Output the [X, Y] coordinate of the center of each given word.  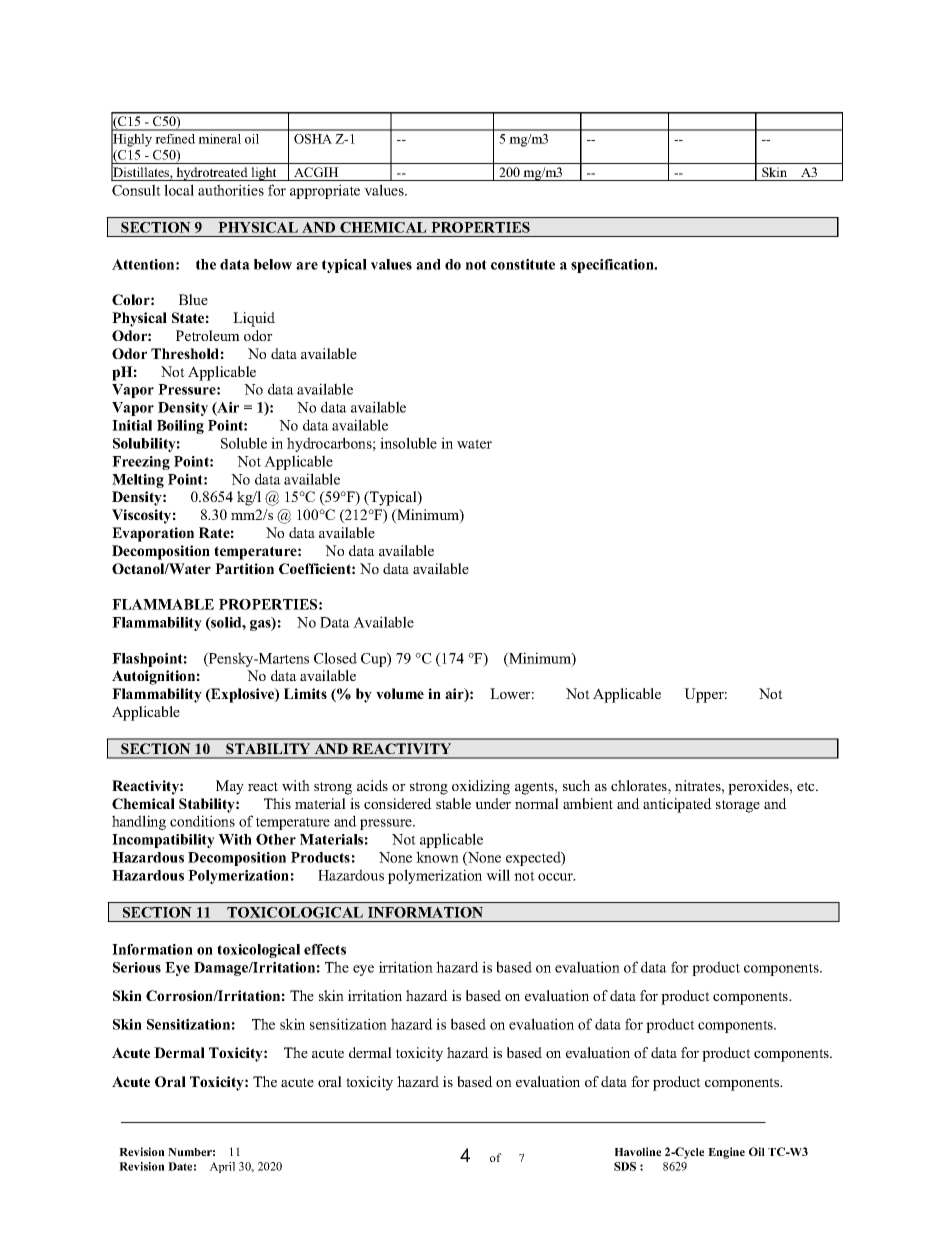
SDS [625, 1166]
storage [738, 806]
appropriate [325, 191]
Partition [244, 568]
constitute [523, 264]
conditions [202, 821]
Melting [138, 481]
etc [807, 786]
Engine [726, 1153]
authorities [231, 190]
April [222, 1167]
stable [453, 803]
